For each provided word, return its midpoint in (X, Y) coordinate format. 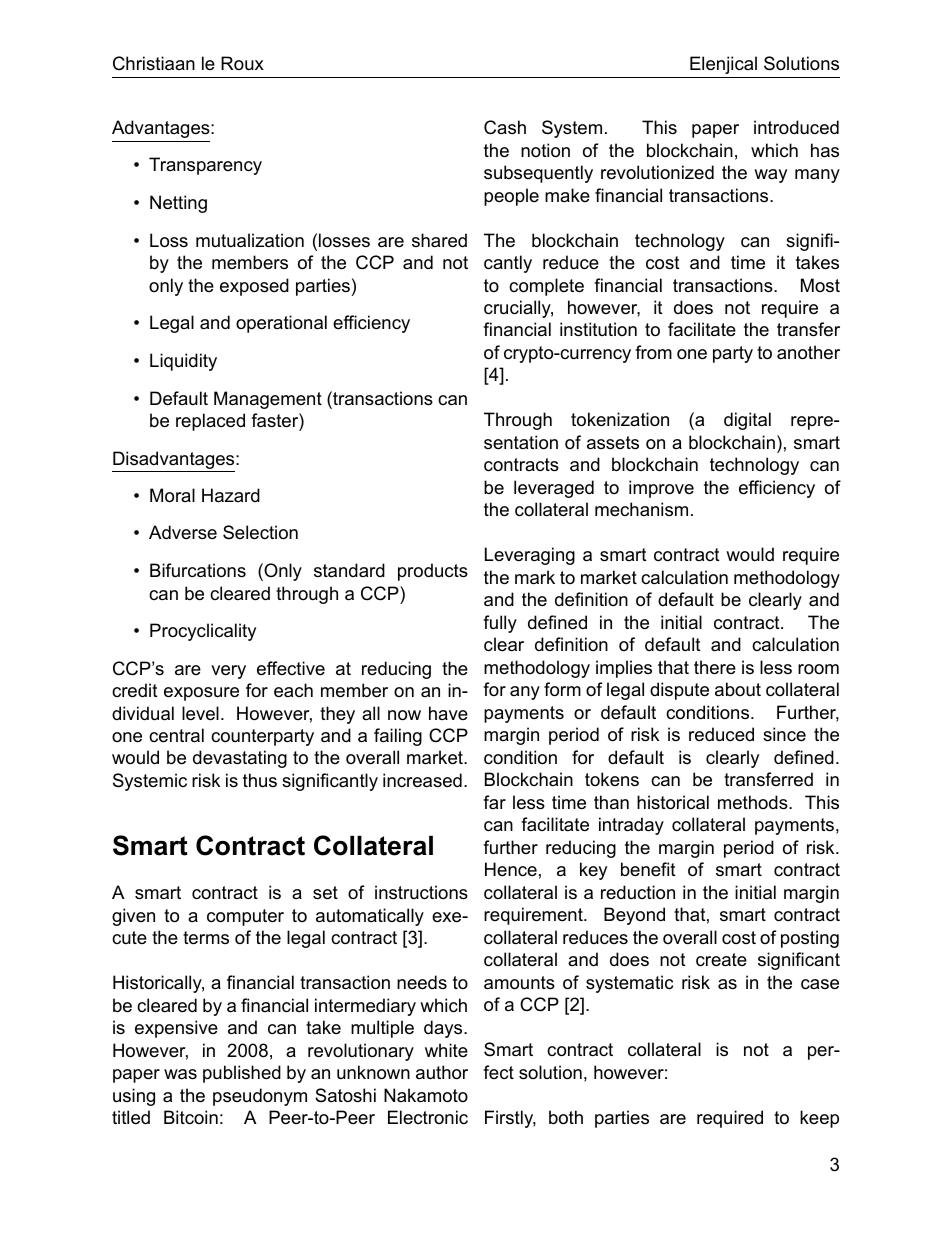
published (242, 1074)
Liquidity (183, 362)
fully (500, 624)
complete (546, 287)
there (715, 667)
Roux (242, 63)
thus (260, 780)
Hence (511, 869)
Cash (505, 127)
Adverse (183, 532)
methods (754, 802)
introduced (796, 127)
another (808, 352)
